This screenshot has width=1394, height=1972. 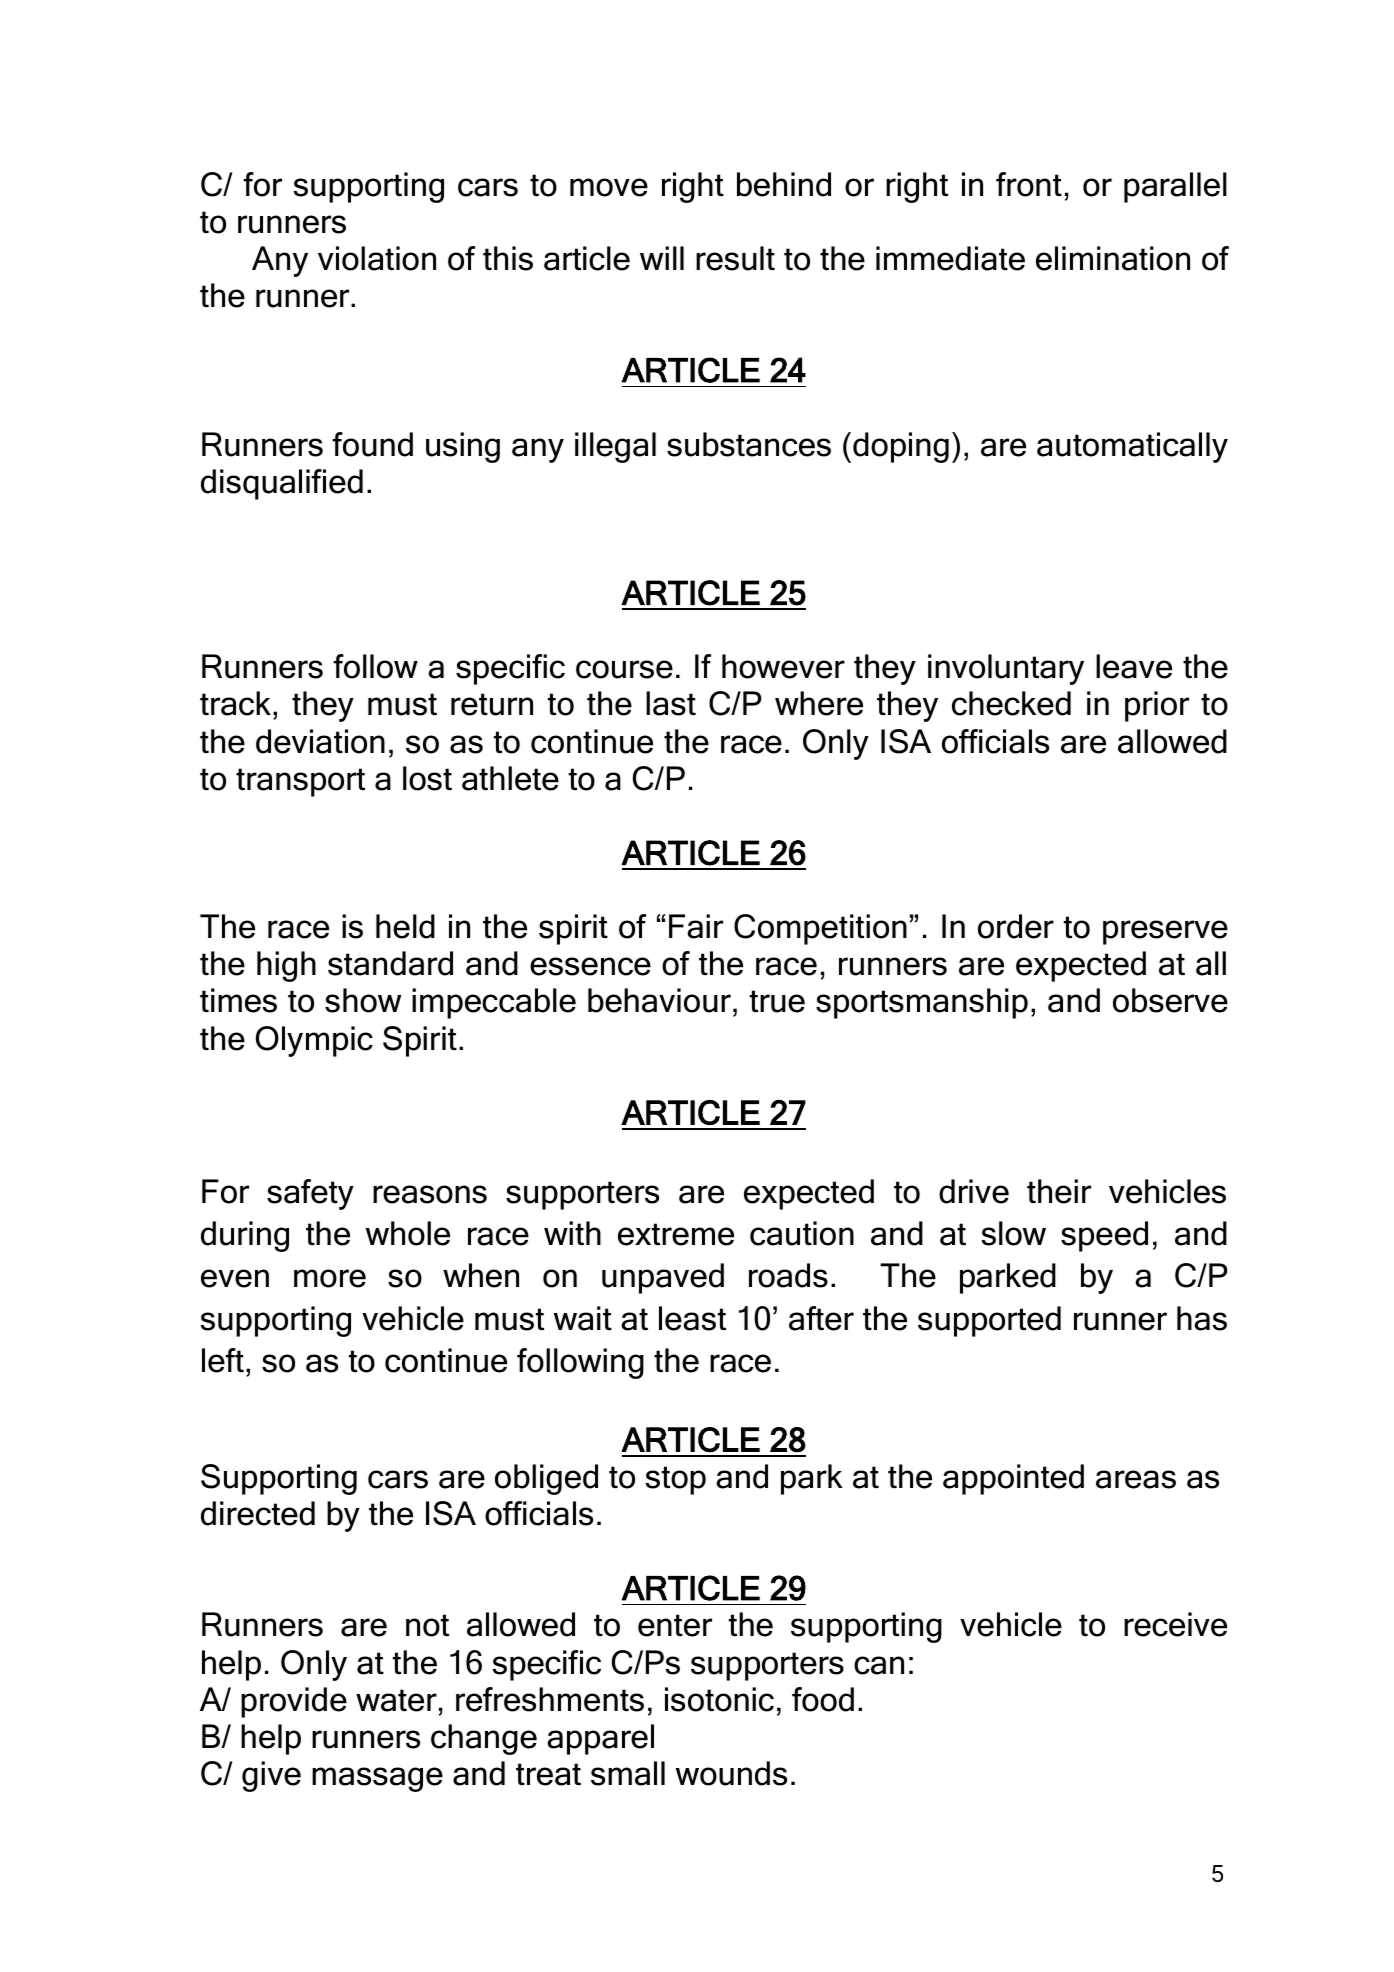 What do you see at coordinates (1059, 1191) in the screenshot?
I see `their` at bounding box center [1059, 1191].
